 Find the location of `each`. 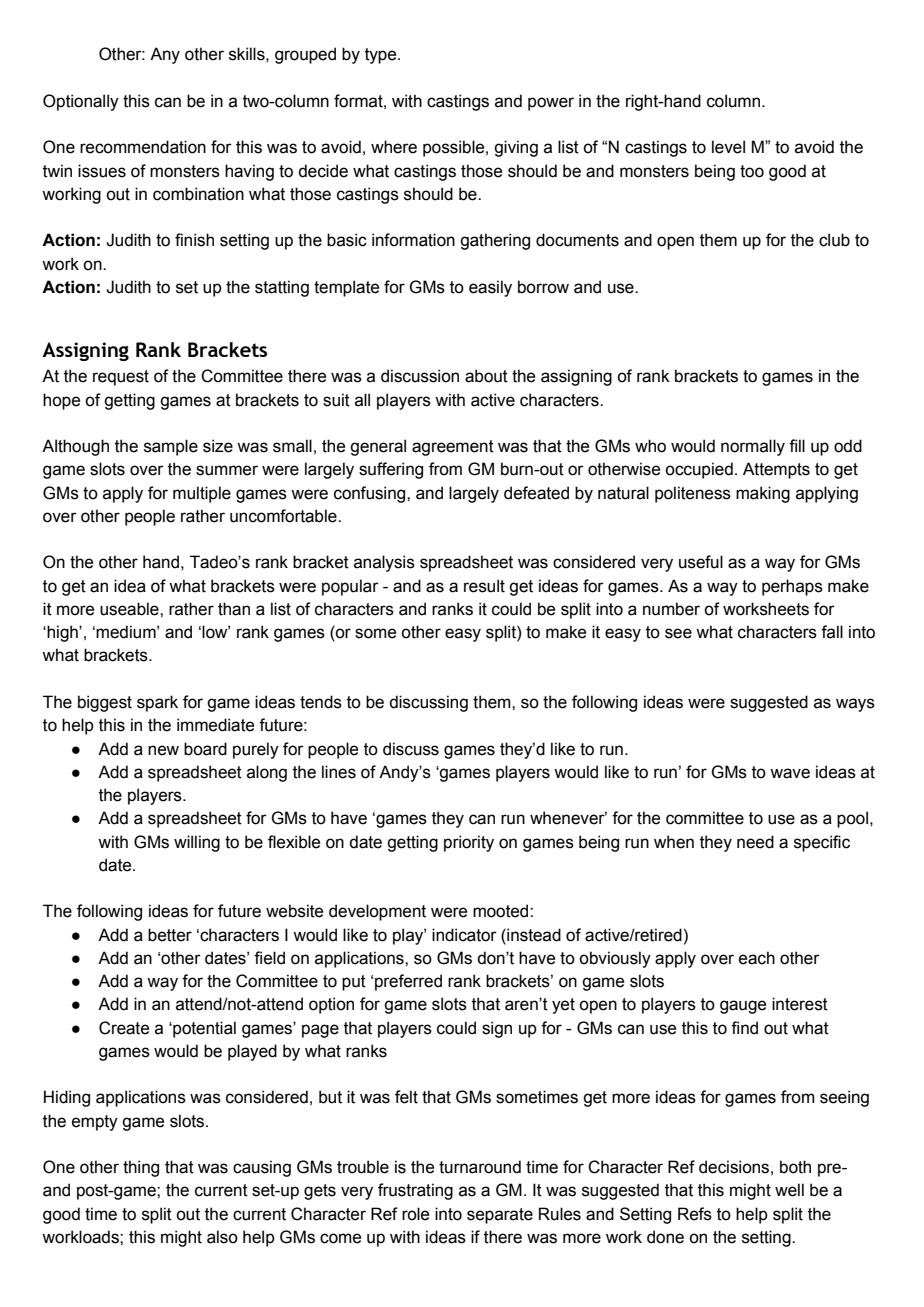

each is located at coordinates (757, 958).
